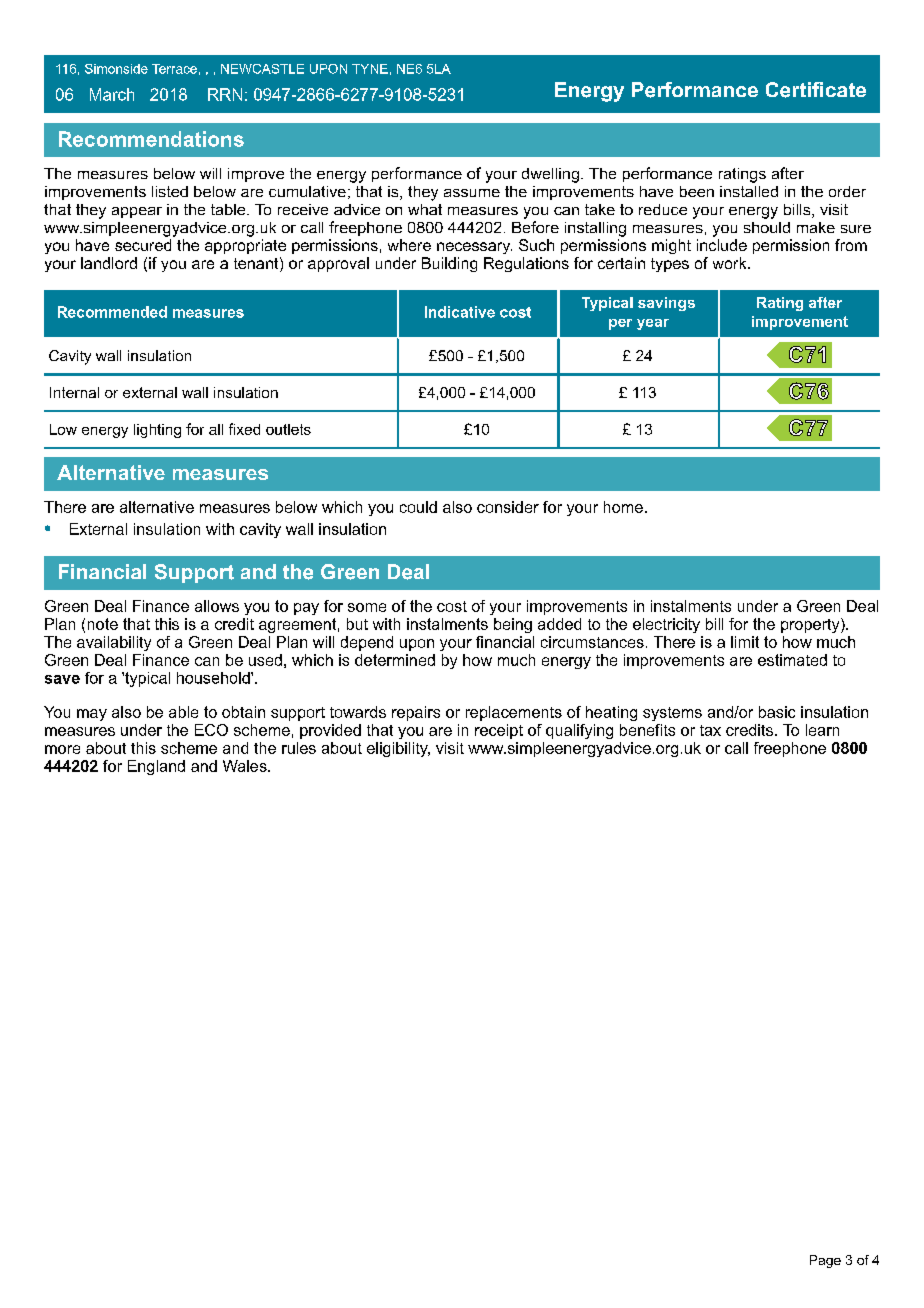 This page has height=1308, width=924. Describe the element at coordinates (151, 139) in the page. I see `Recommendations` at that location.
